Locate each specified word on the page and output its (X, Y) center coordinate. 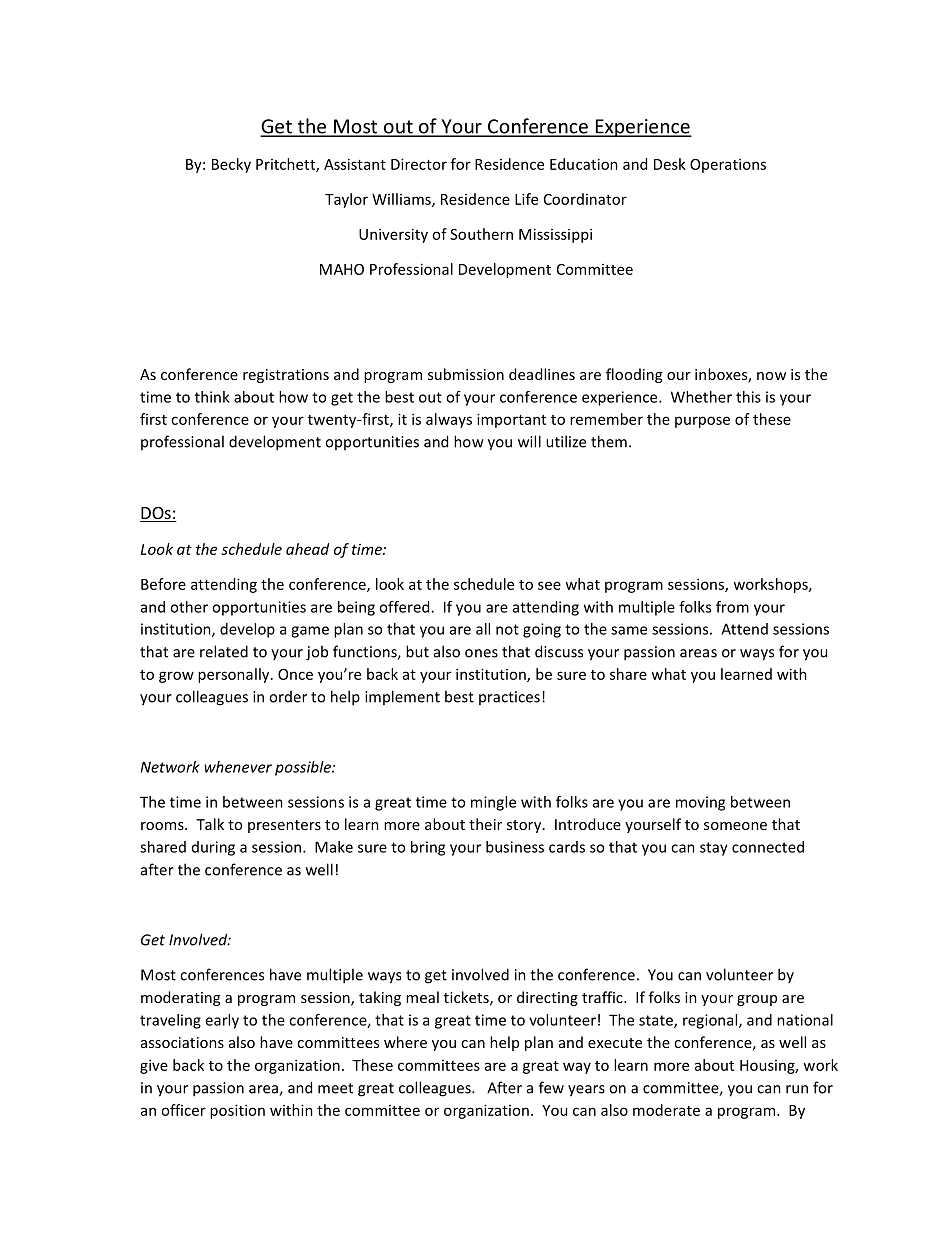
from (732, 607)
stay (714, 849)
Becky (231, 165)
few (551, 1087)
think (212, 397)
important (511, 420)
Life (526, 199)
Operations (728, 165)
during (213, 848)
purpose (702, 422)
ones (481, 653)
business (515, 847)
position (237, 1111)
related (224, 651)
